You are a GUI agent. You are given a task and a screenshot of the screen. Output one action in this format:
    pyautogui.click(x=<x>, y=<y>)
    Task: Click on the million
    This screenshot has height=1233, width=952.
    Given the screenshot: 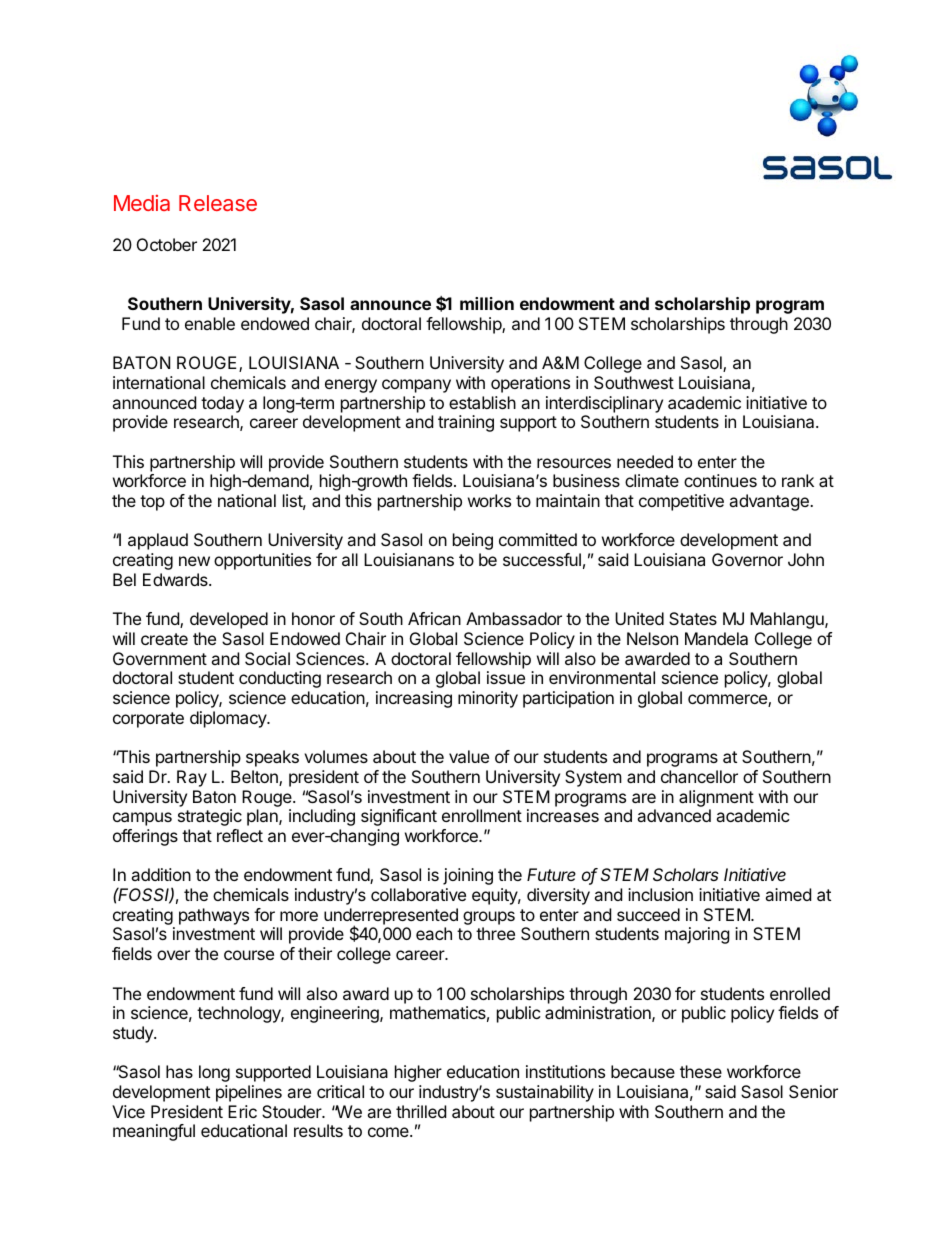 What is the action you would take?
    pyautogui.click(x=487, y=303)
